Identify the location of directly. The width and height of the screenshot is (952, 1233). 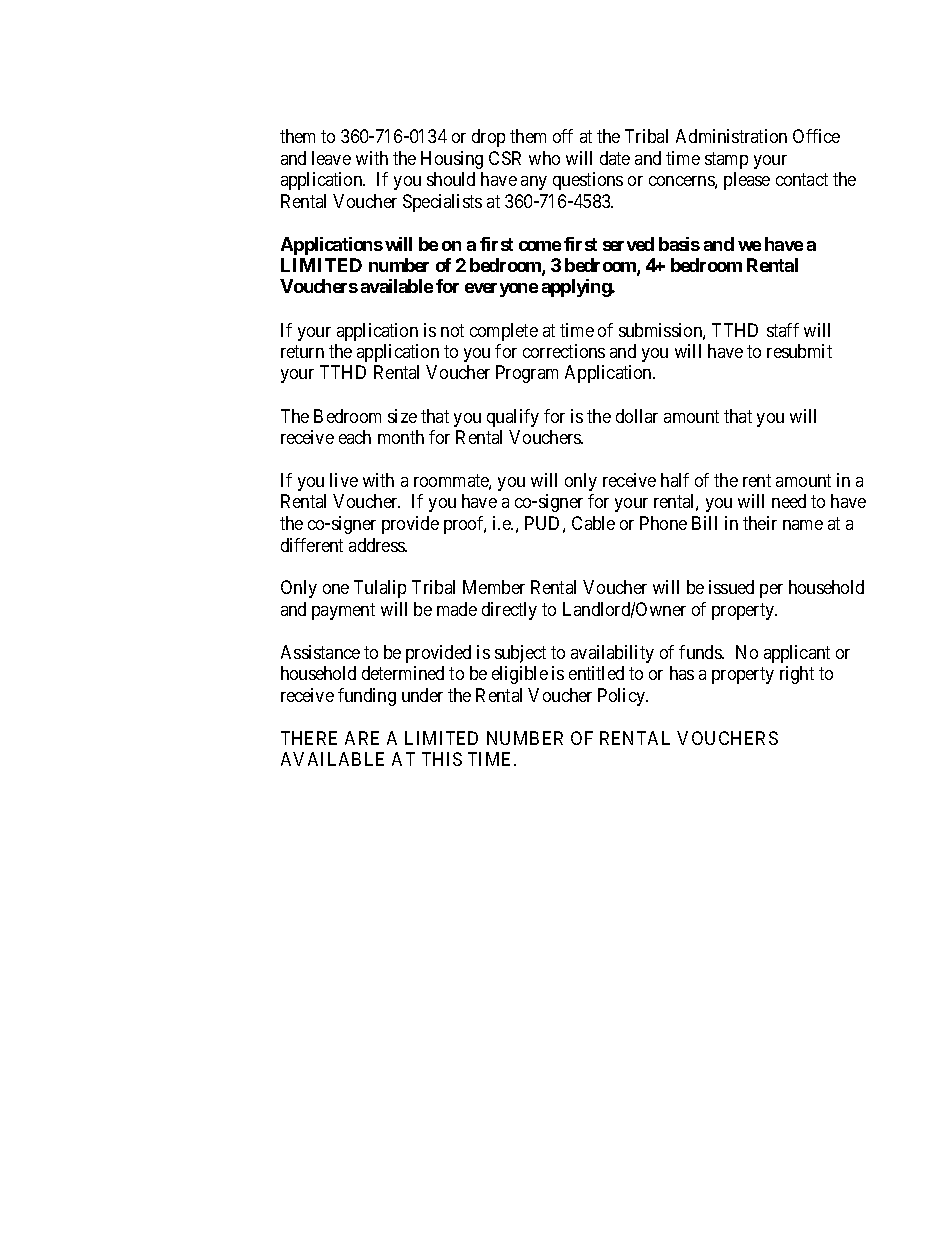
(509, 611).
